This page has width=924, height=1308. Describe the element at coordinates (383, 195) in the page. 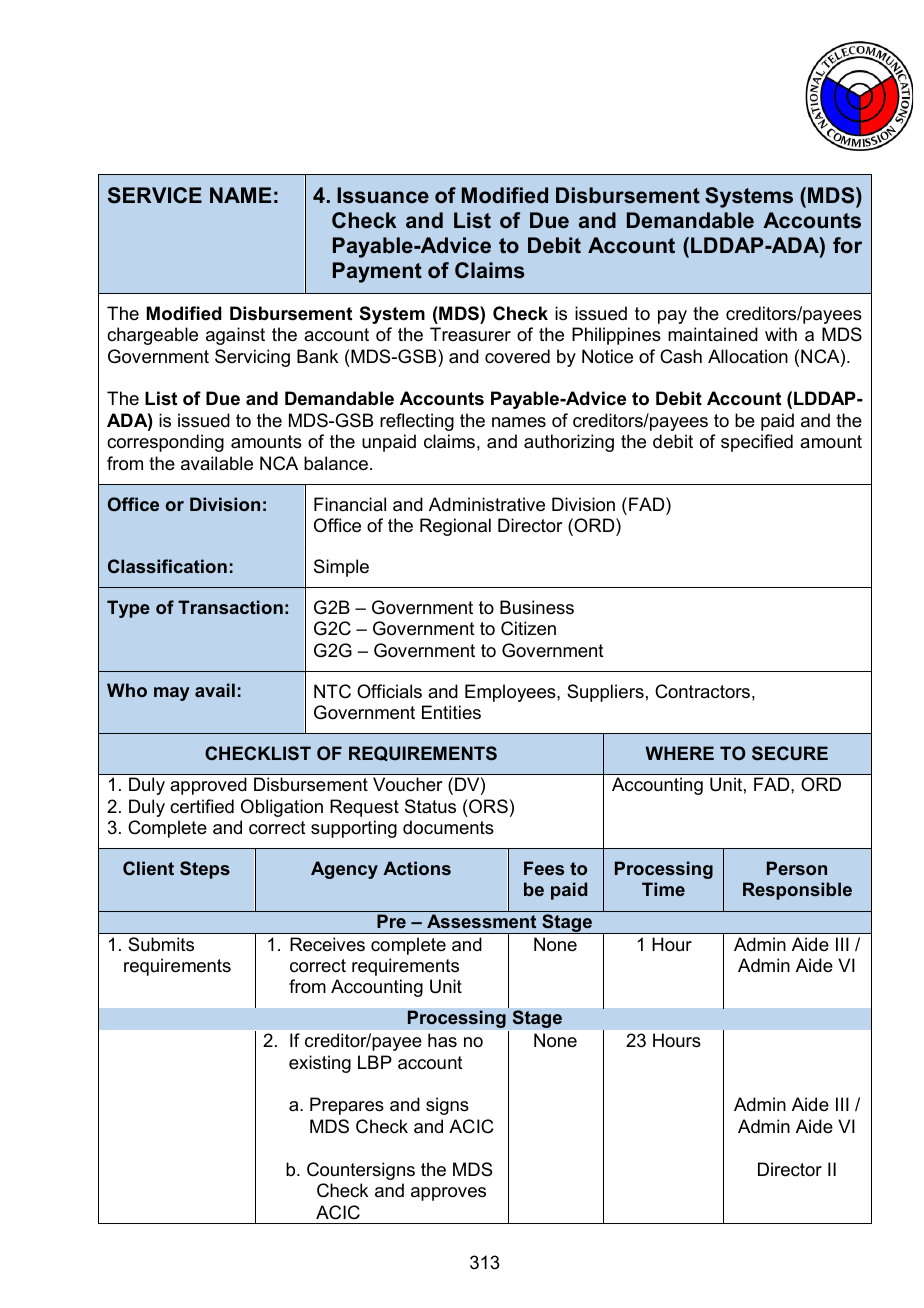

I see `Issuance` at that location.
